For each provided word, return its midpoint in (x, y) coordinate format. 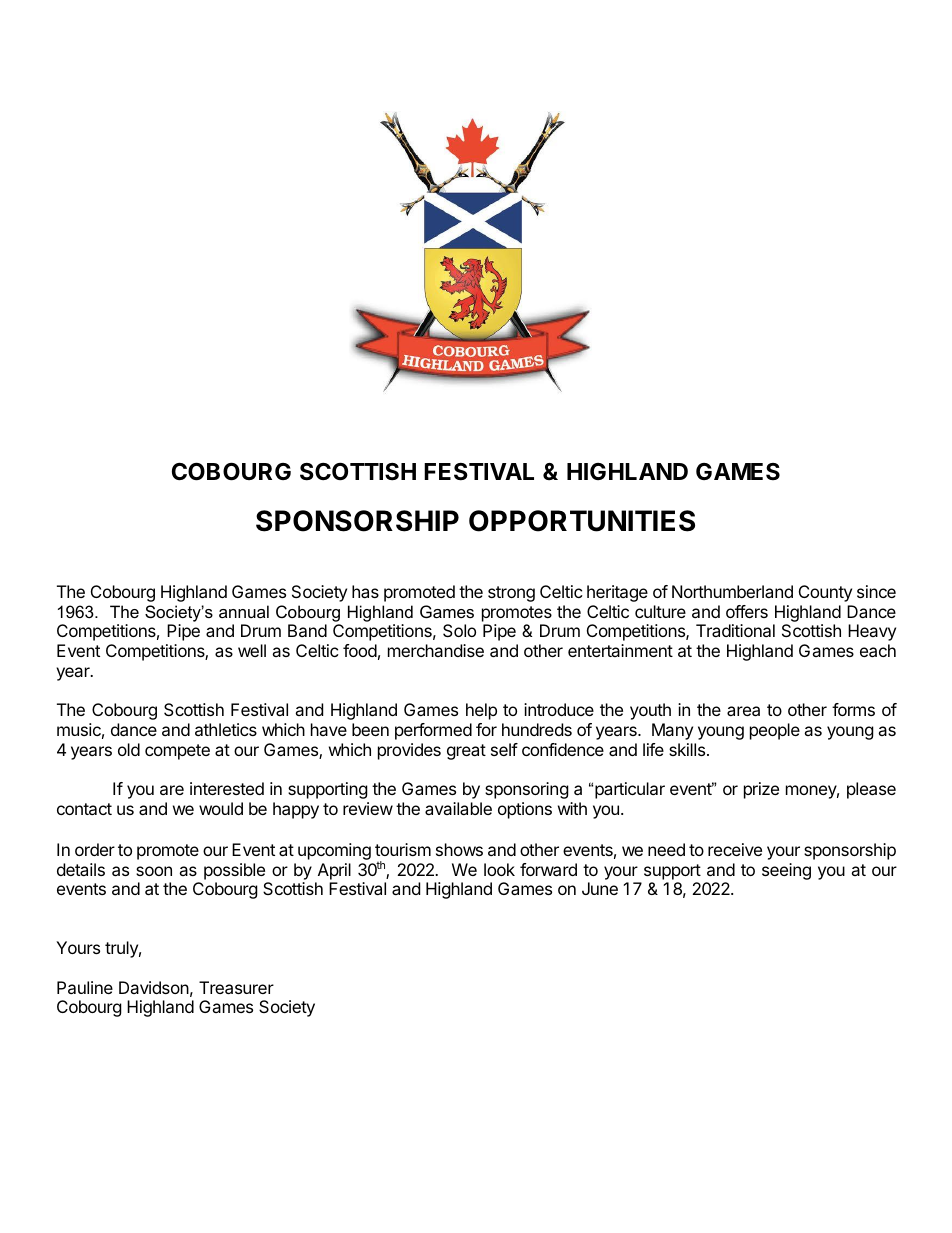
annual (244, 611)
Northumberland (732, 591)
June (600, 888)
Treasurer (236, 987)
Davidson (154, 987)
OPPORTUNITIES (582, 521)
